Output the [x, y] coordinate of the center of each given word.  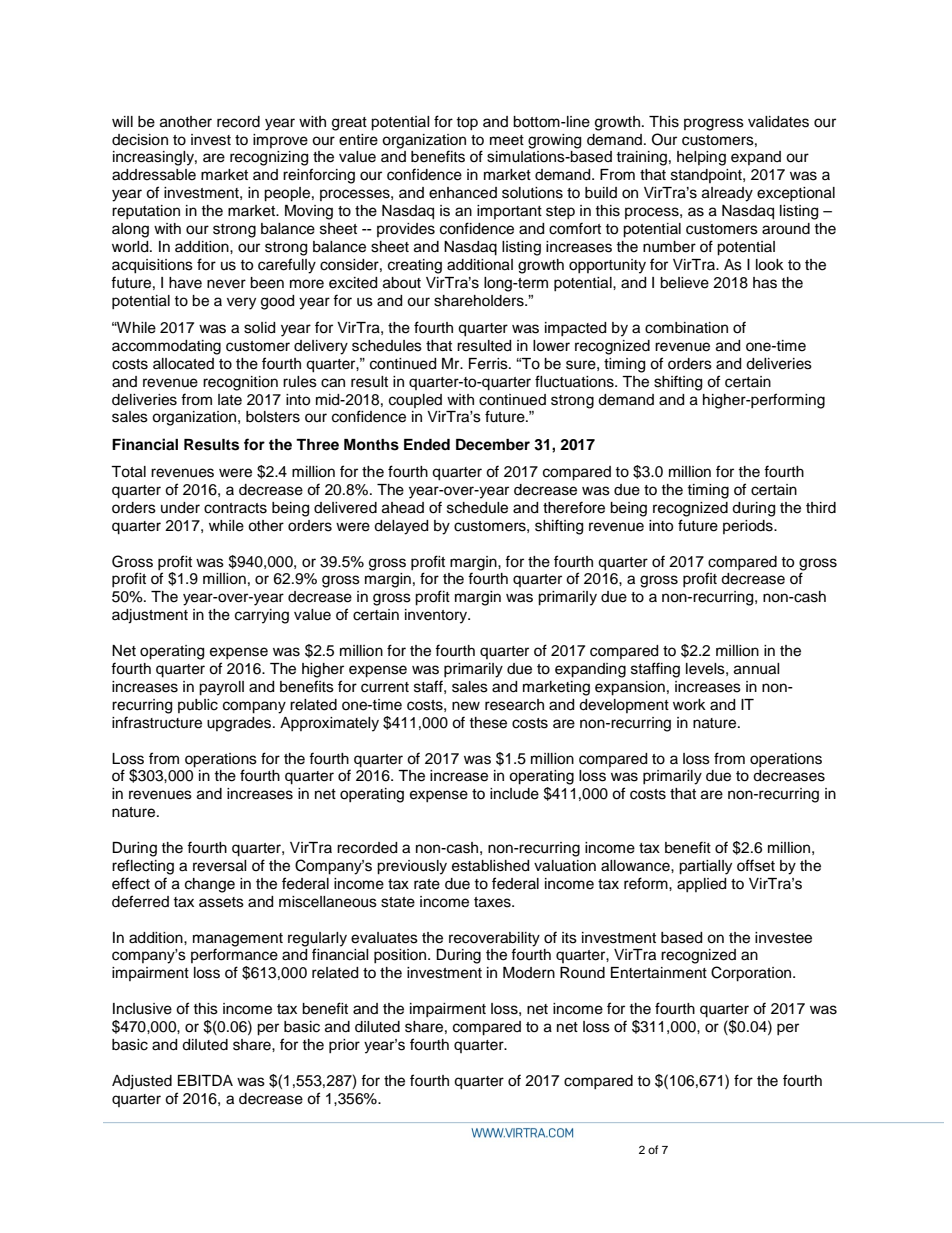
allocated [183, 364]
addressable [154, 175]
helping [701, 158]
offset [756, 865]
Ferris [489, 364]
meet [507, 140]
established [490, 866]
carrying [262, 616]
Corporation [752, 974]
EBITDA [205, 1080]
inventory [437, 616]
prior [344, 1046]
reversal [220, 866]
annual [757, 669]
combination [686, 328]
